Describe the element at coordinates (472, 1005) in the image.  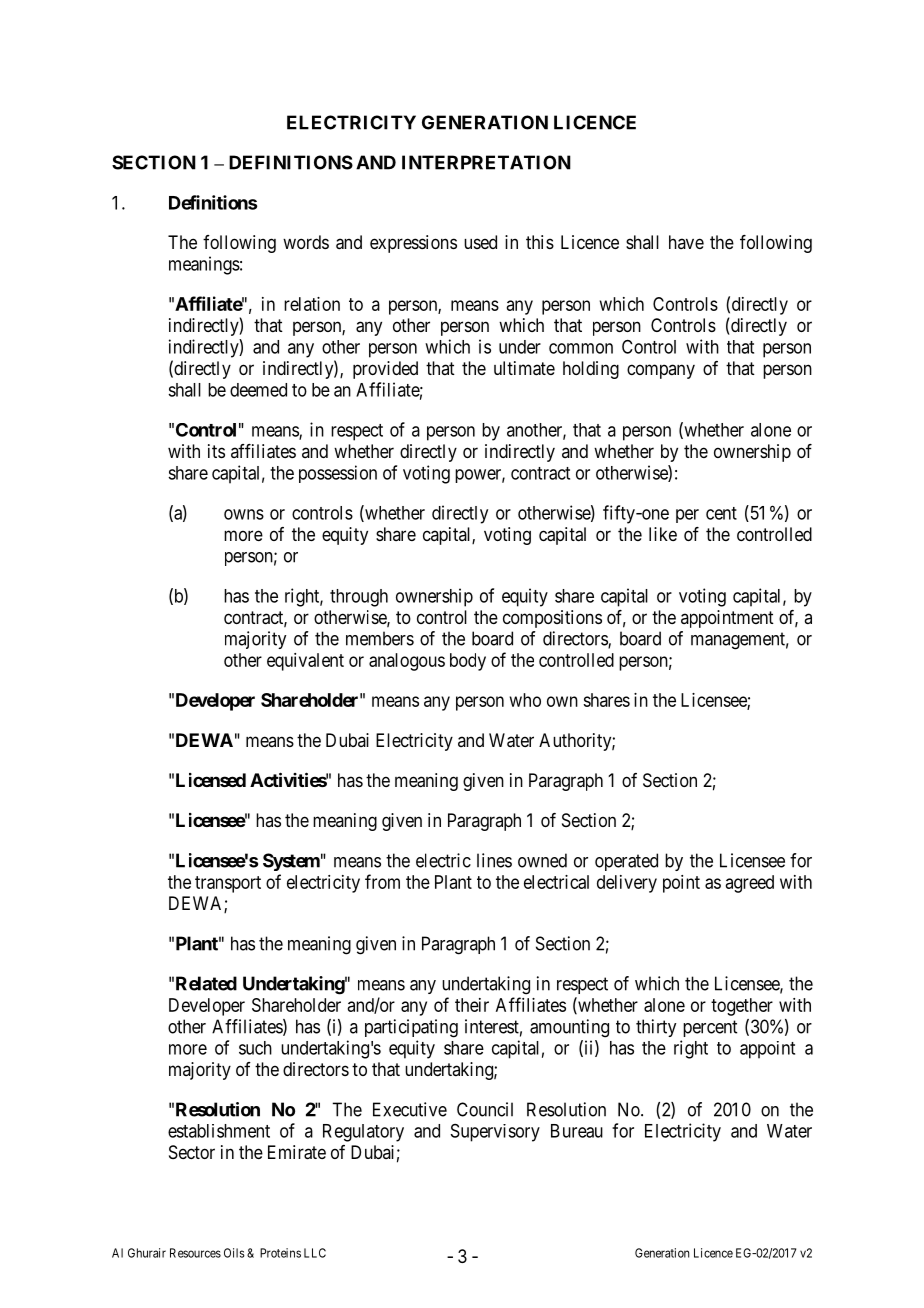
I see `their` at that location.
